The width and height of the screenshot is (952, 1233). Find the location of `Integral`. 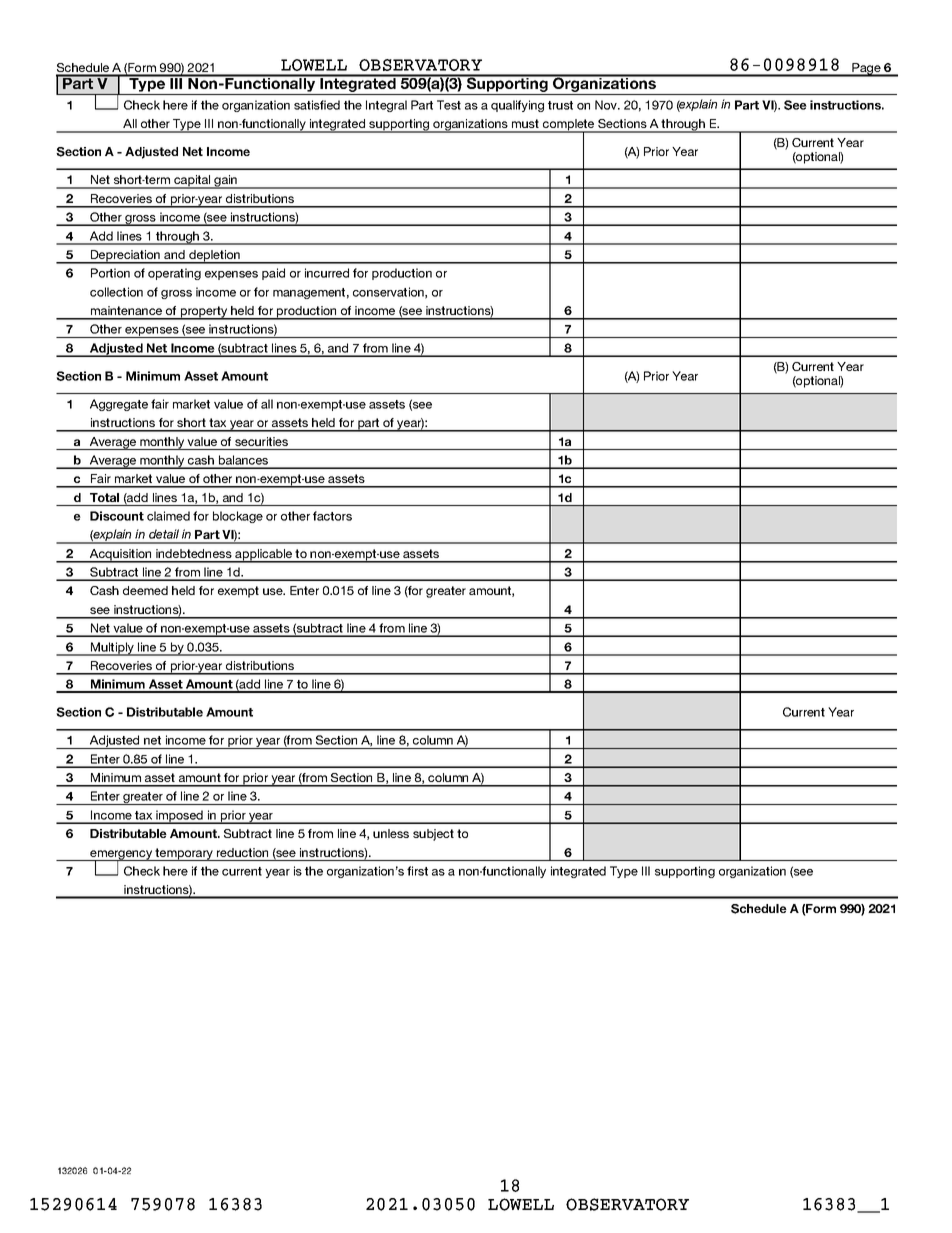

Integral is located at coordinates (386, 106).
